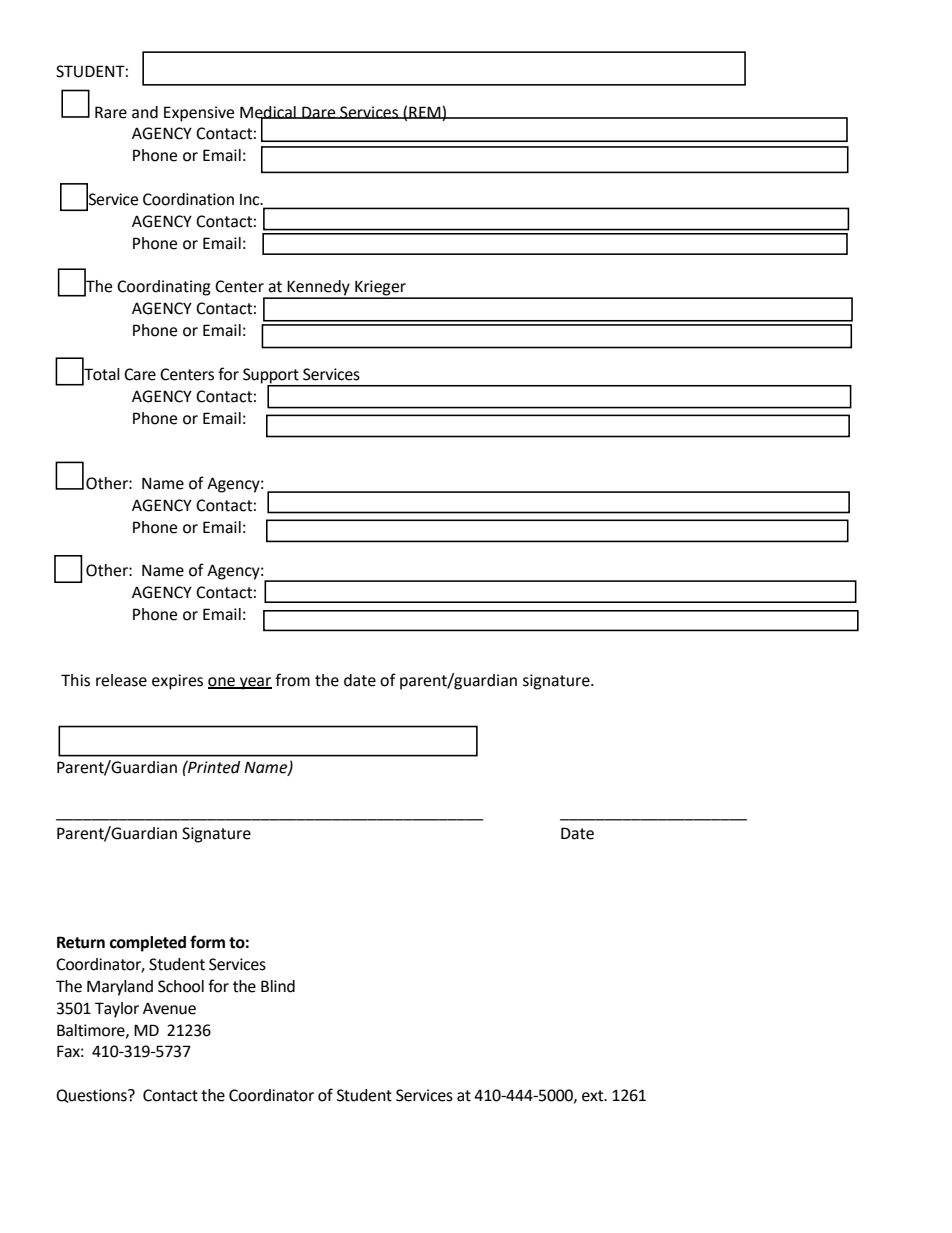  What do you see at coordinates (594, 1096) in the screenshot?
I see `ext` at bounding box center [594, 1096].
